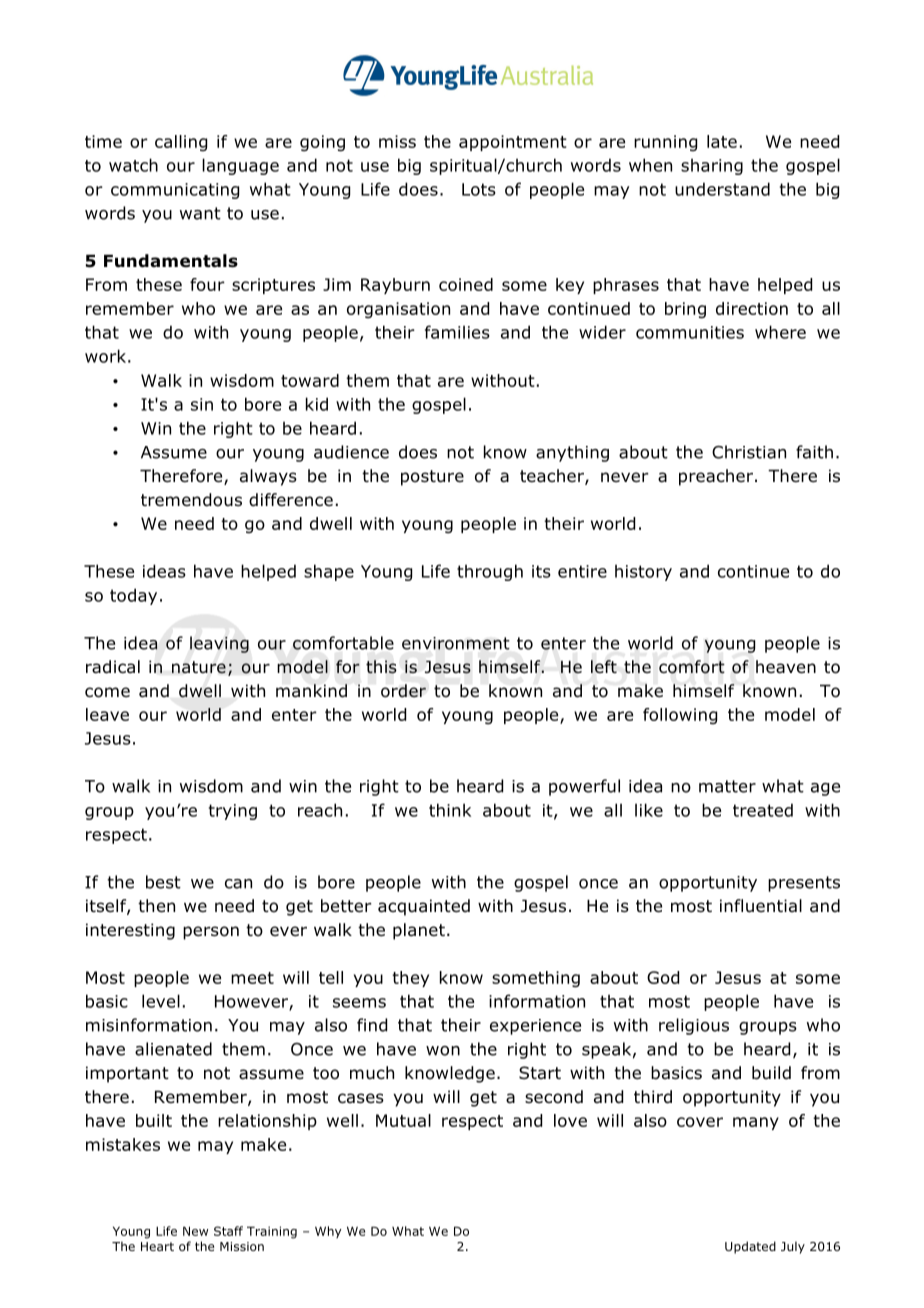  Describe the element at coordinates (479, 189) in the document. I see `Lots` at that location.
